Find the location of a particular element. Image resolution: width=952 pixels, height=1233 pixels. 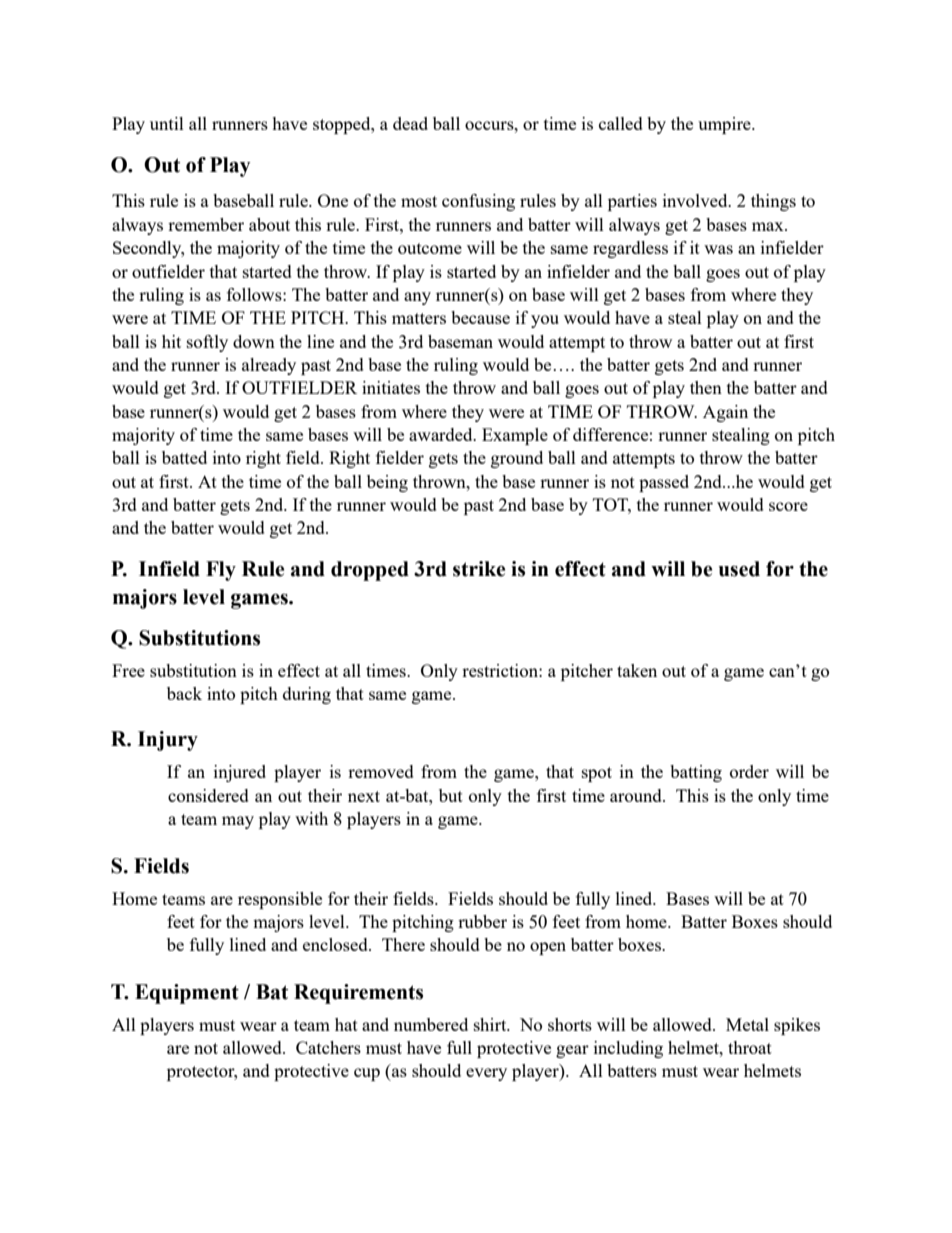

umpire is located at coordinates (725, 125).
